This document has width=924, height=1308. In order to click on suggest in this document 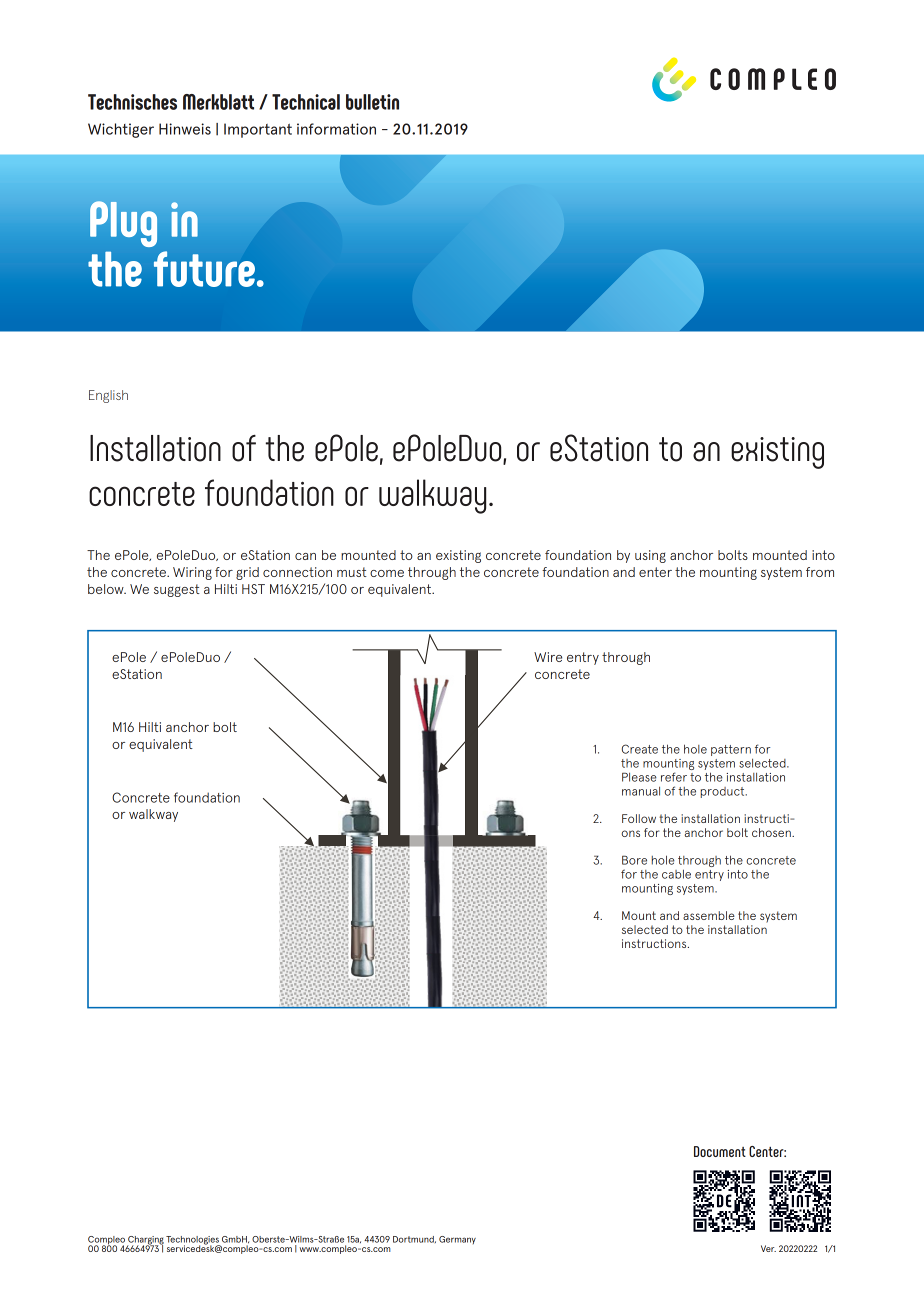, I will do `click(177, 590)`.
